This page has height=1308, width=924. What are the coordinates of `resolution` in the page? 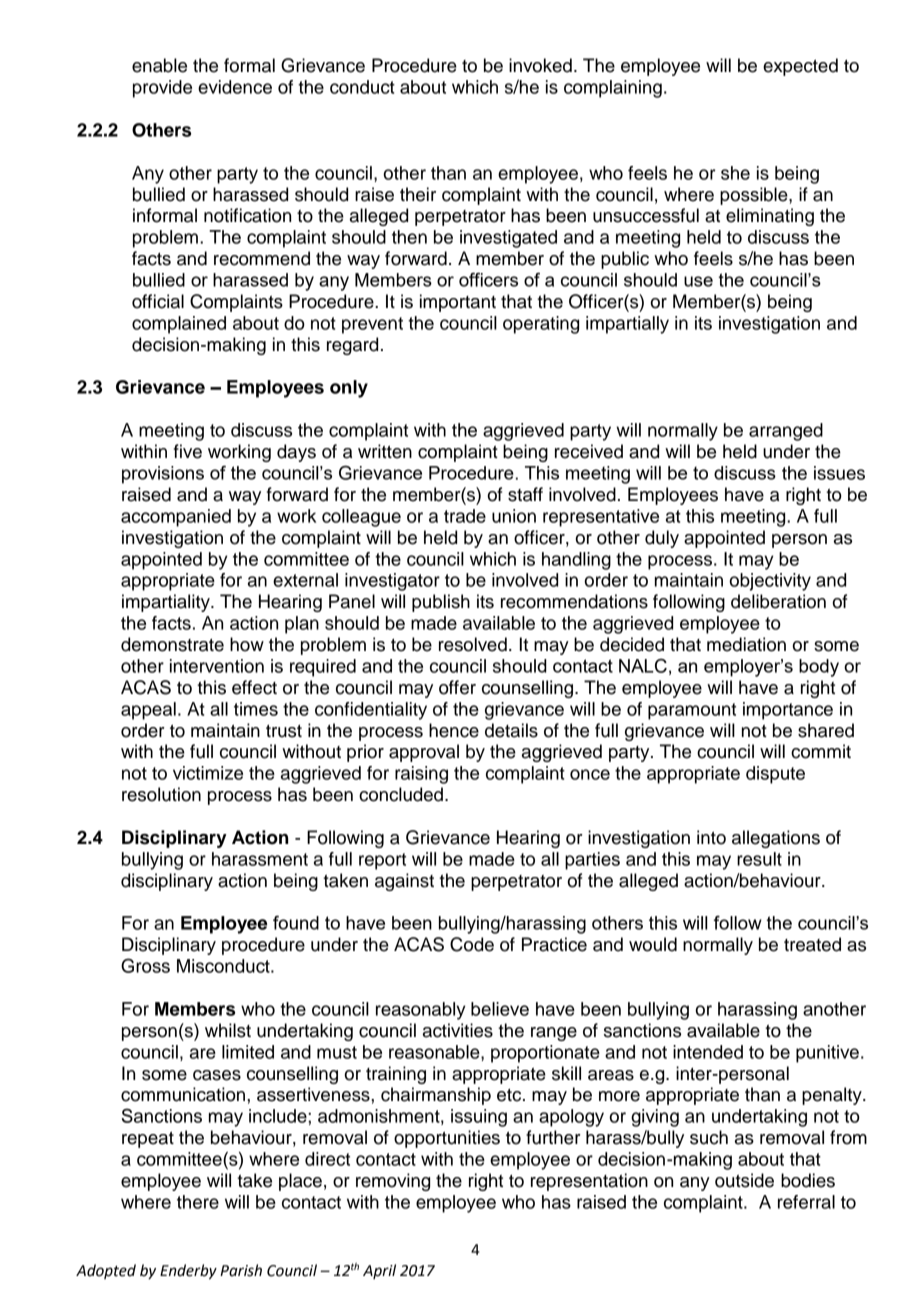 It's located at (161, 794).
